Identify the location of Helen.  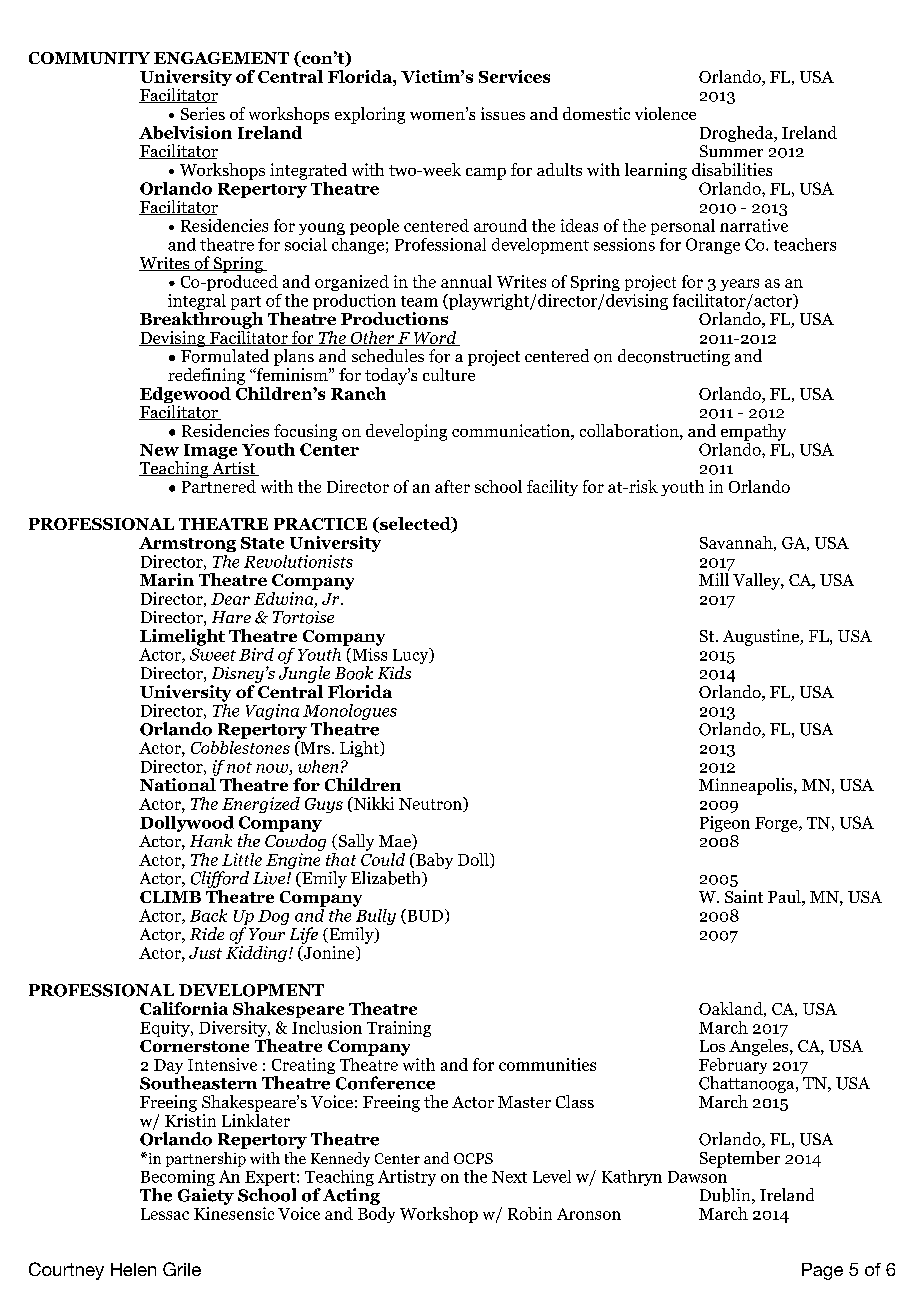
(133, 1269).
